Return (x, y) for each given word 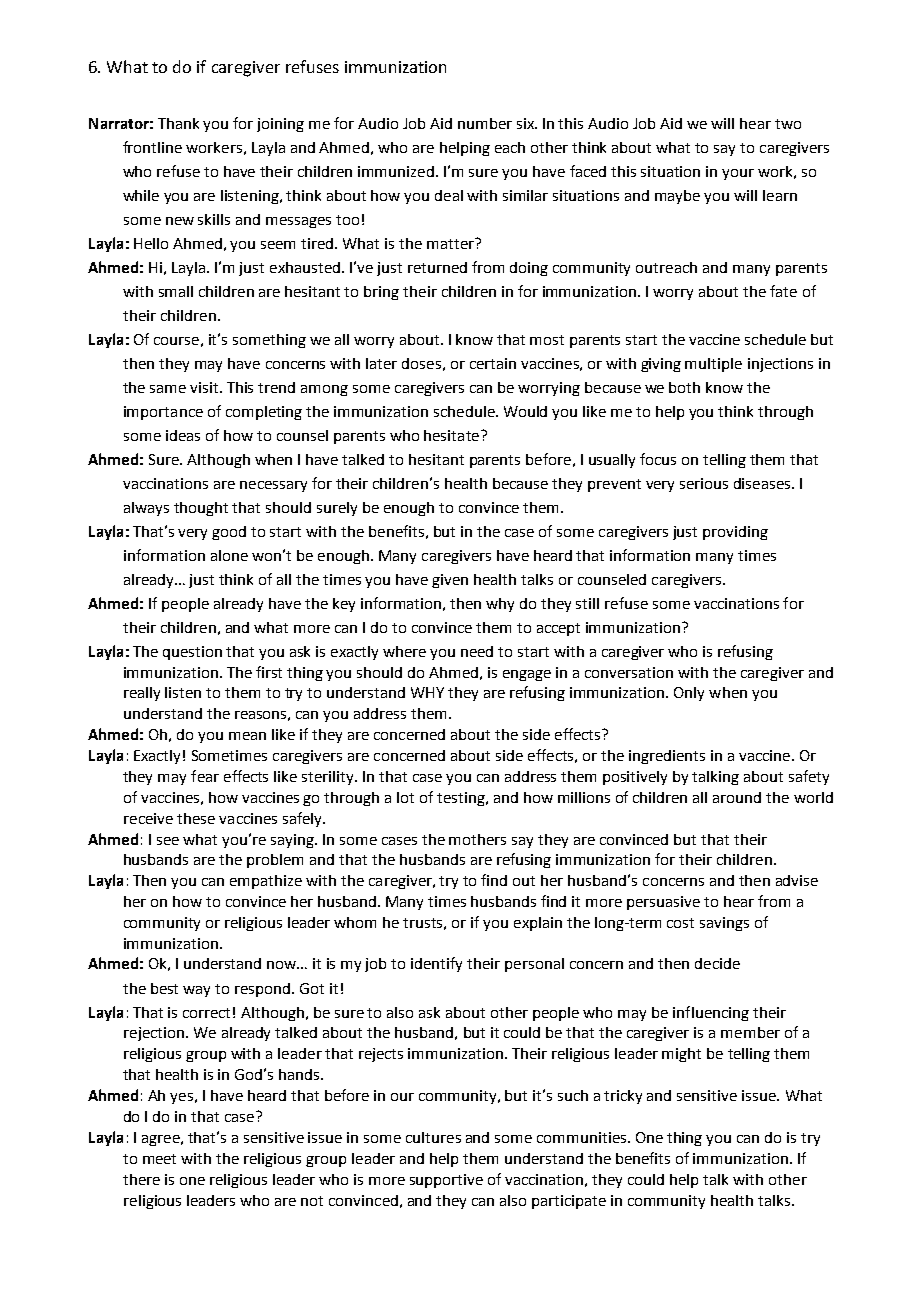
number (485, 123)
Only (689, 694)
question (192, 653)
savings (724, 924)
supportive (446, 1181)
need (477, 651)
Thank (178, 123)
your (738, 174)
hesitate (453, 435)
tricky (623, 1097)
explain (538, 924)
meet (159, 1159)
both (684, 387)
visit (205, 387)
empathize (266, 882)
